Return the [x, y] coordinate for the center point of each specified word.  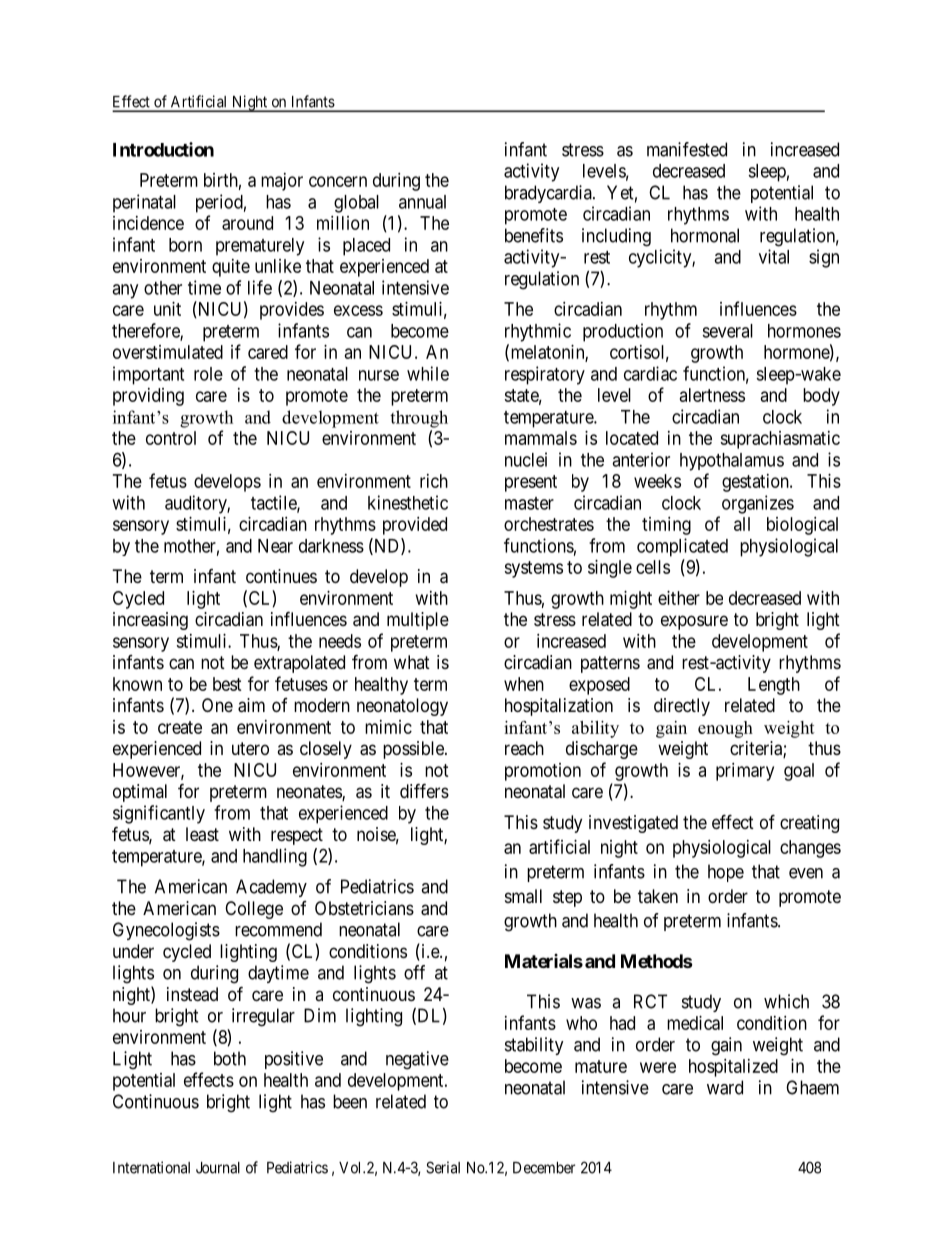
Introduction [163, 149]
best [227, 684]
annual [422, 202]
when [524, 684]
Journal [218, 1168]
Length [774, 686]
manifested [687, 149]
